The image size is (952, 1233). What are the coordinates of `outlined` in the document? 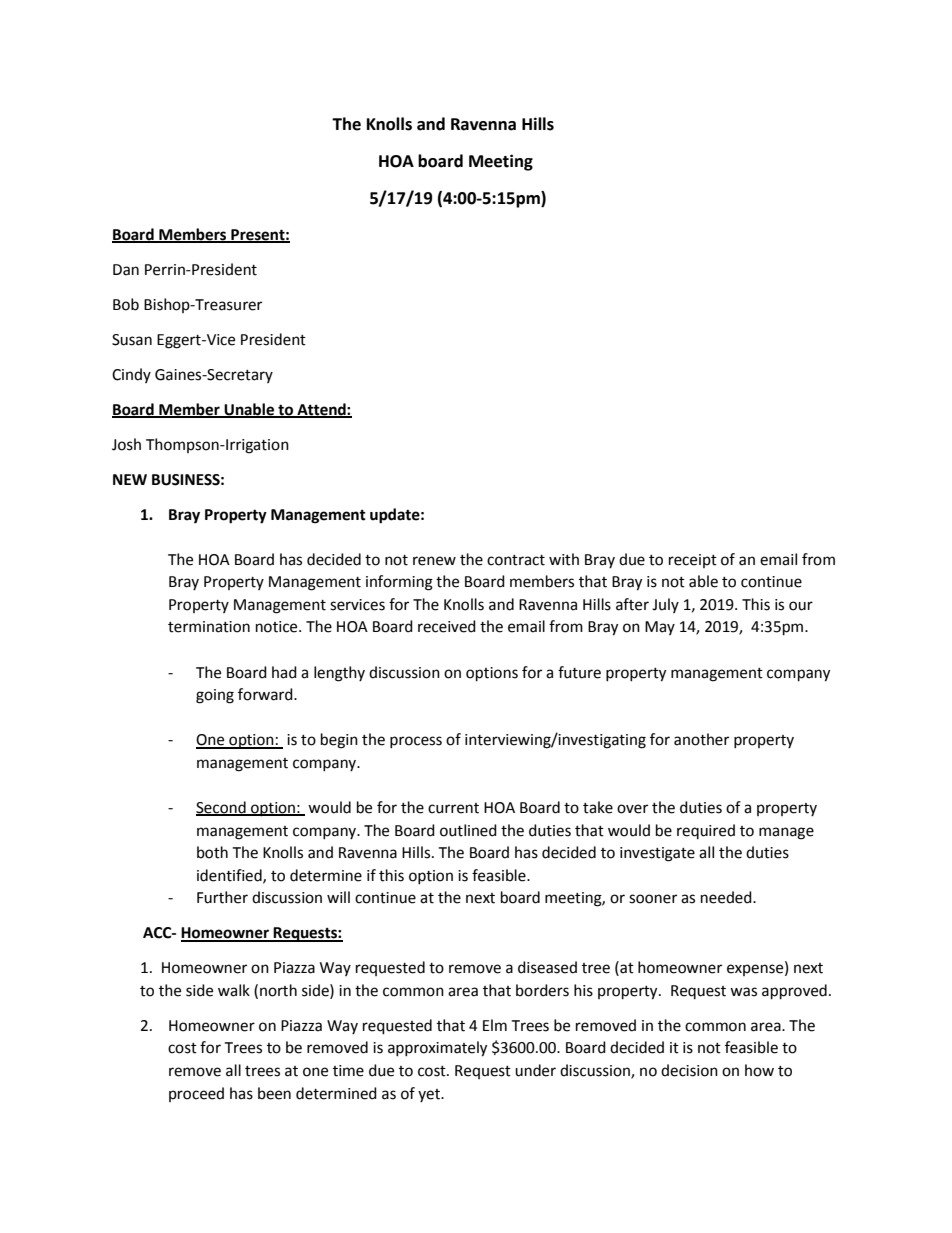 It's located at (468, 830).
